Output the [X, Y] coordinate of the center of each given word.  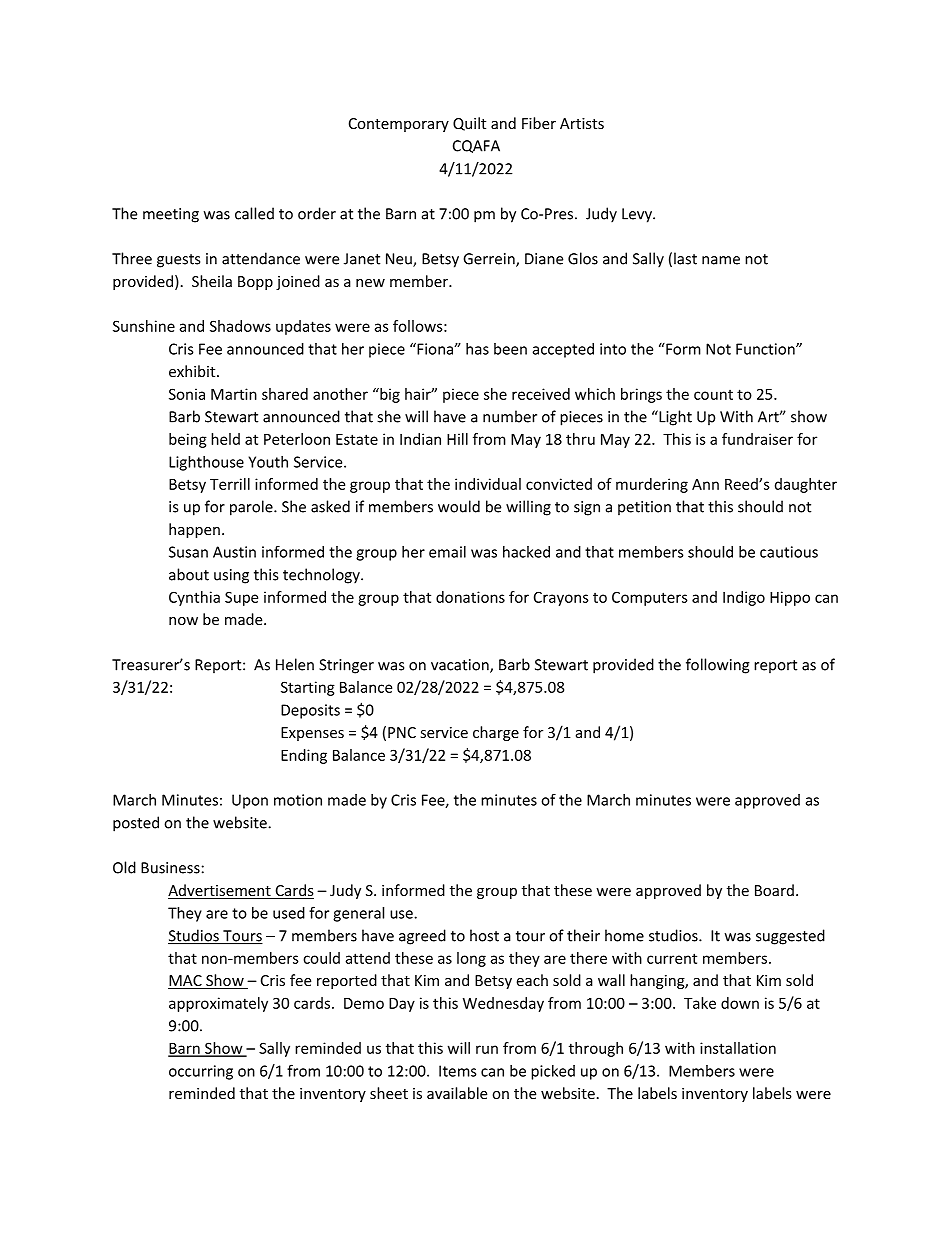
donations [470, 597]
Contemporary [399, 125]
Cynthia [194, 598]
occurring [201, 1072]
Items [458, 1071]
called [254, 213]
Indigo [744, 598]
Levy [638, 215]
